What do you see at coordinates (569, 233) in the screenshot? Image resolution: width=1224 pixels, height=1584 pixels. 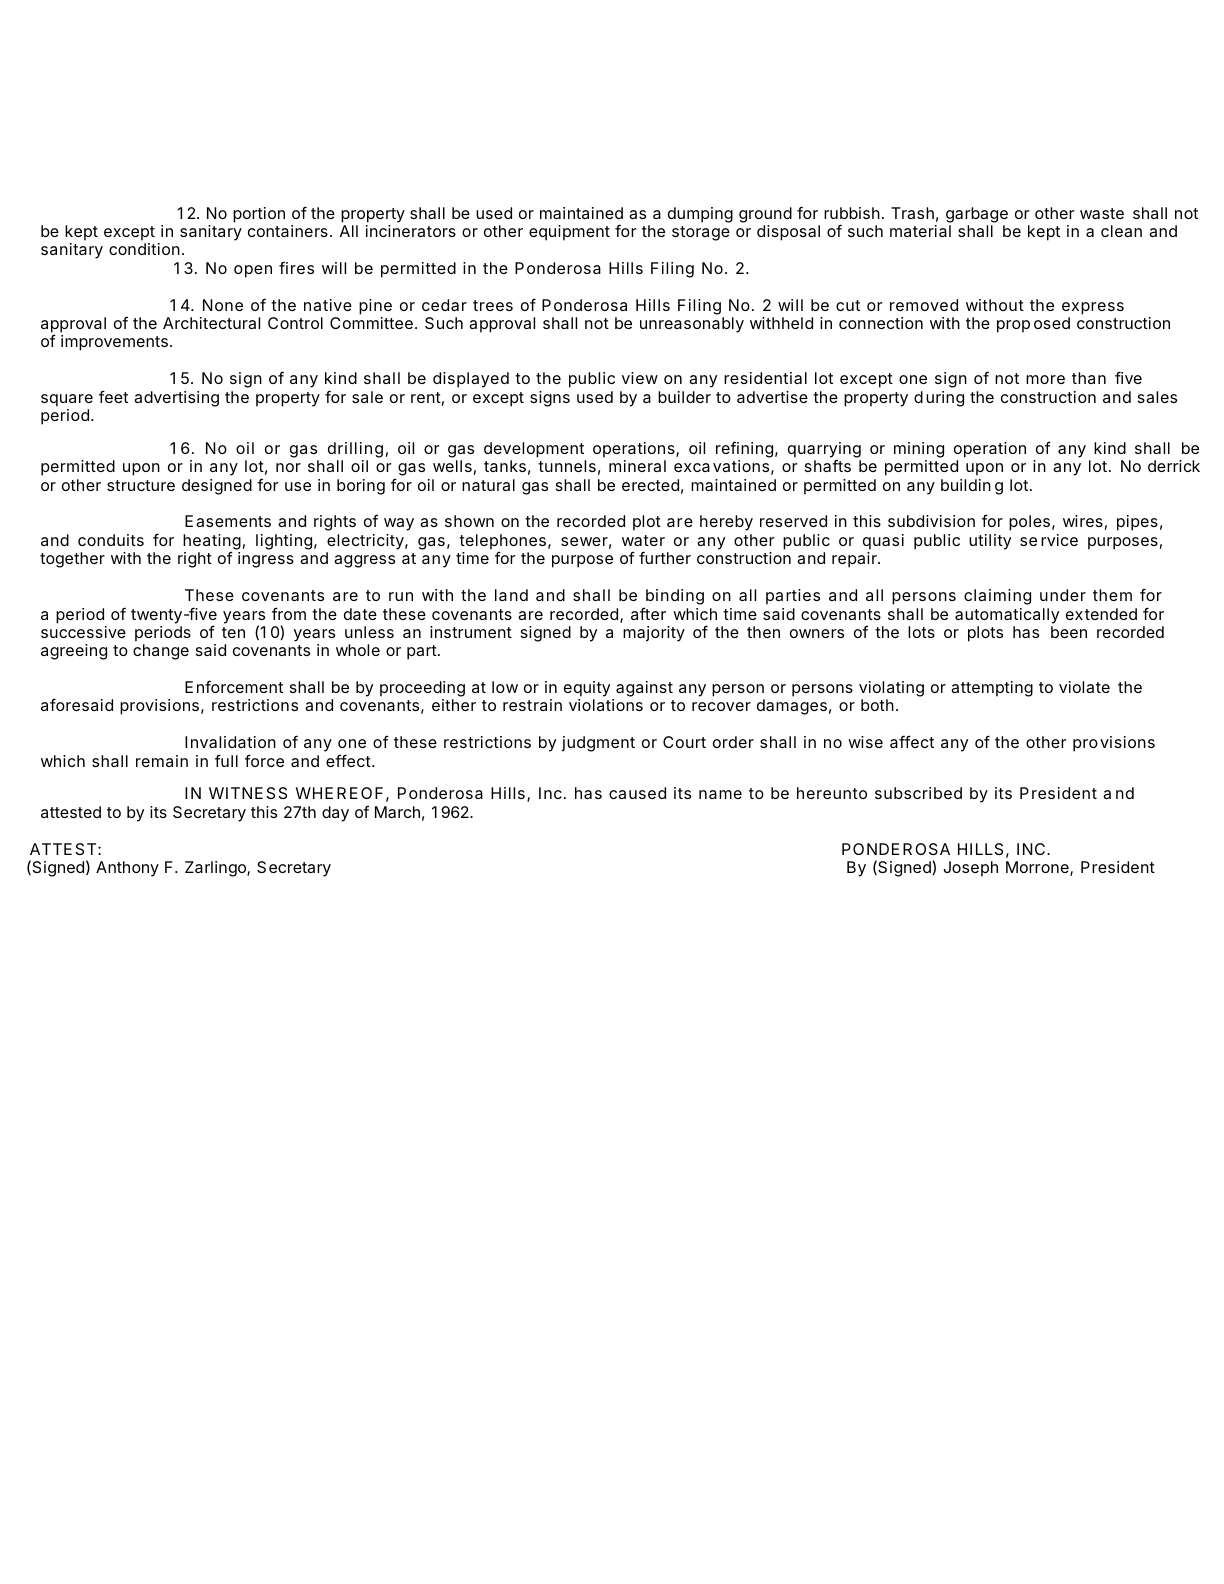 I see `equipment` at bounding box center [569, 233].
